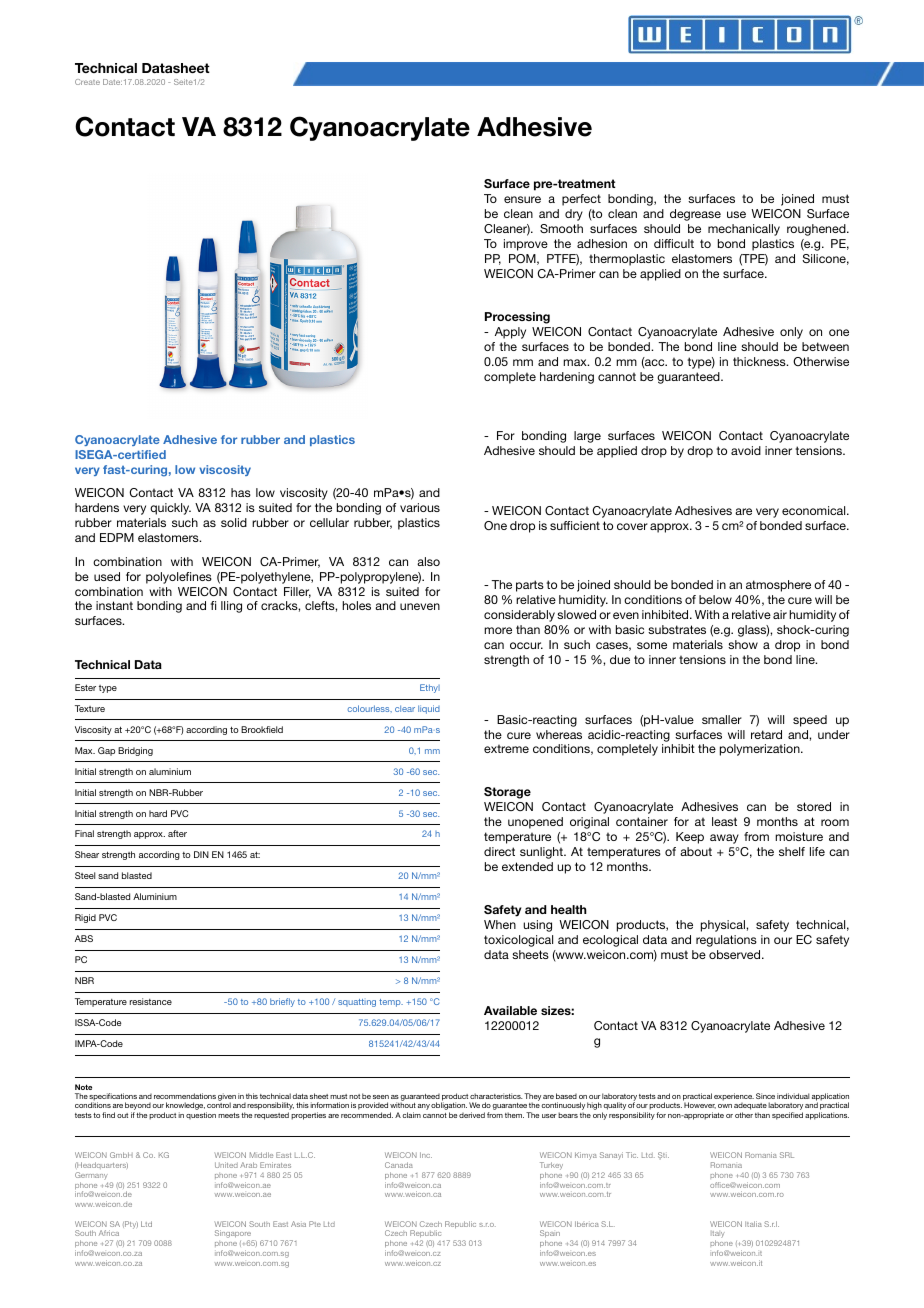  I want to click on Bridging, so click(135, 751).
